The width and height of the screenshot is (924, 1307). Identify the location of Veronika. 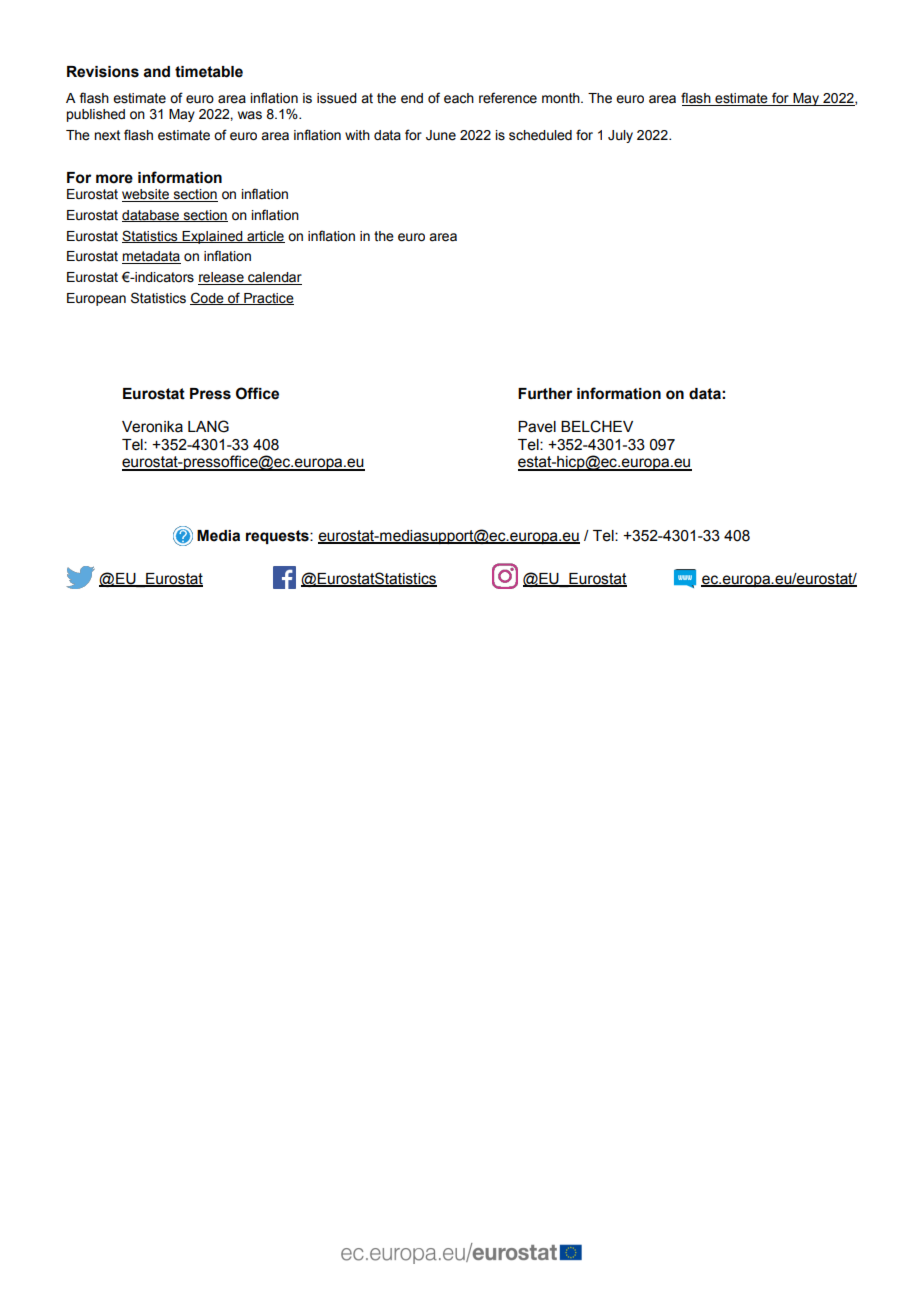
(152, 427).
